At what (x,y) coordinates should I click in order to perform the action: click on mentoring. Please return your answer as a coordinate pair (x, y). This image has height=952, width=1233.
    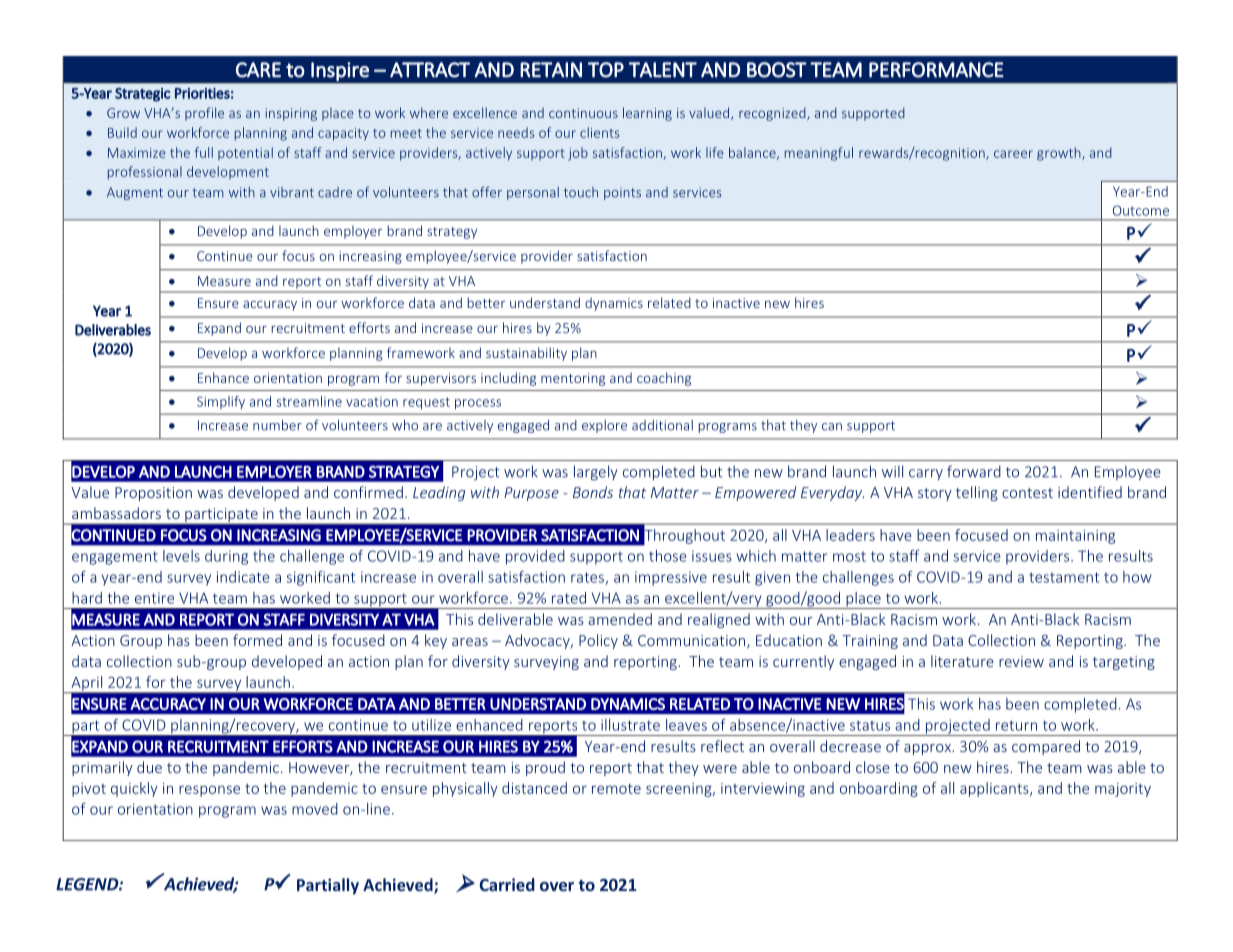
    Looking at the image, I should click on (573, 379).
